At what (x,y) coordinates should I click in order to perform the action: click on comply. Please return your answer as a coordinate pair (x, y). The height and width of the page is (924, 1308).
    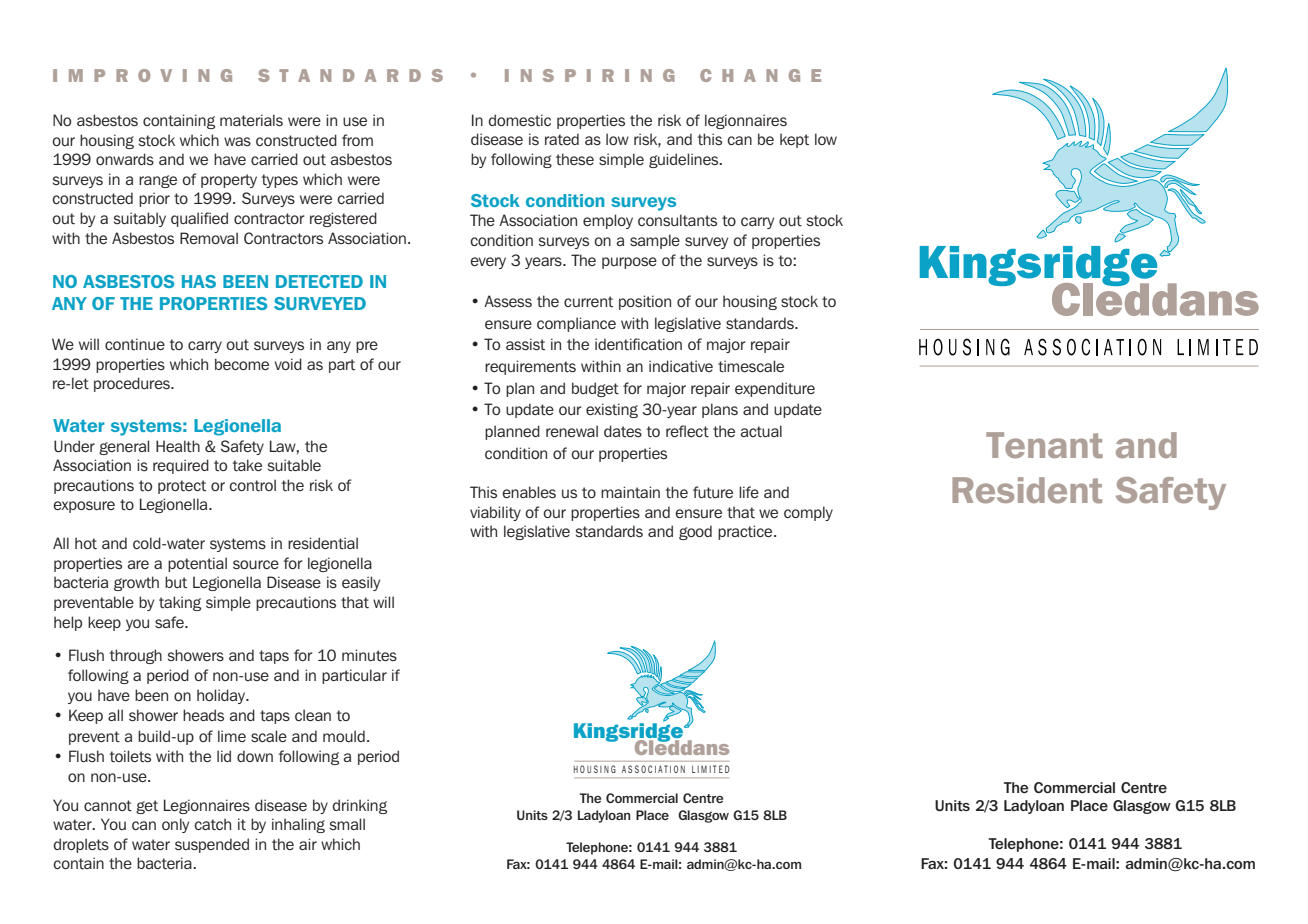
    Looking at the image, I should click on (808, 513).
